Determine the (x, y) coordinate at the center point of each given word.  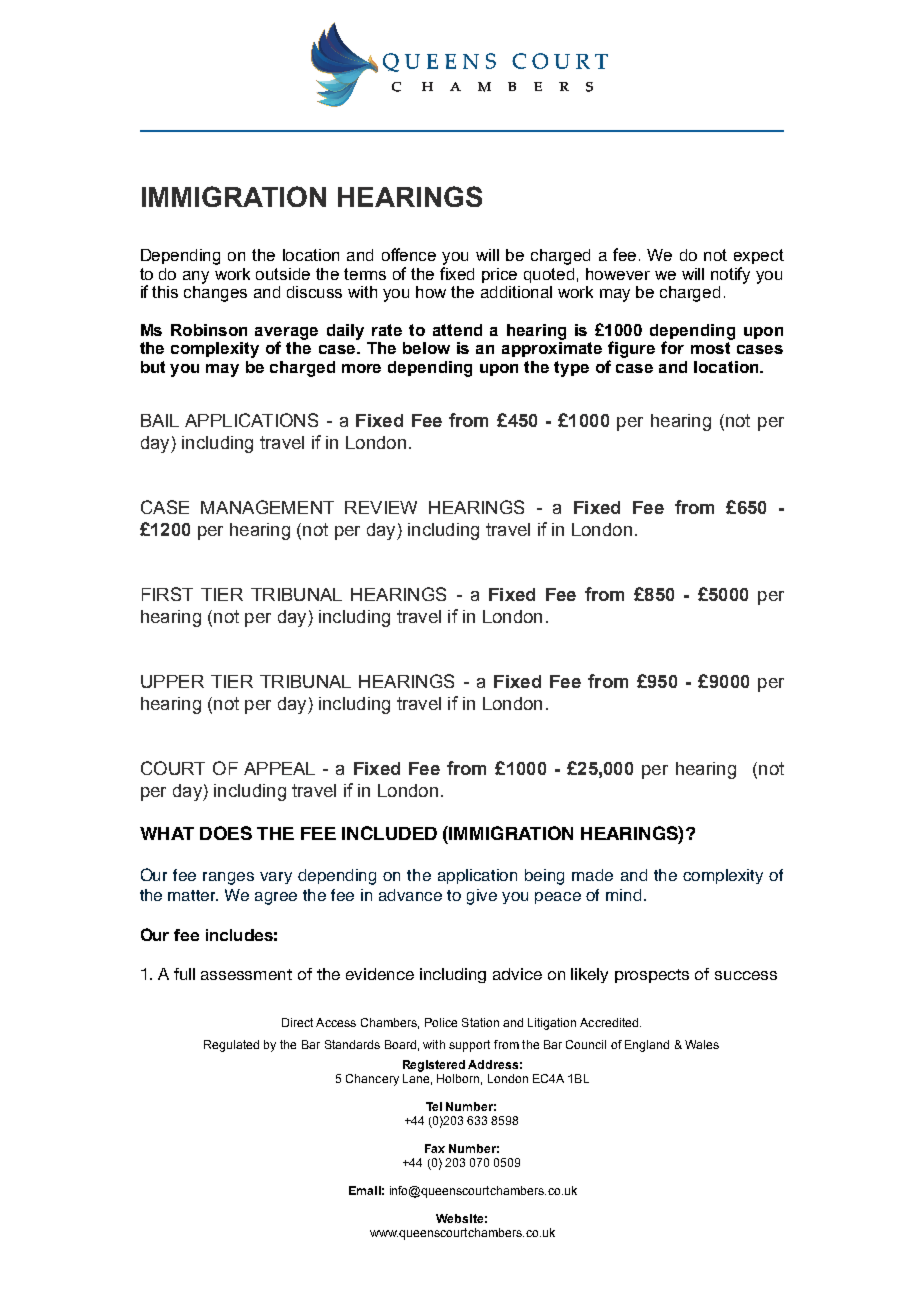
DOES (226, 833)
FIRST (167, 594)
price (499, 275)
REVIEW (381, 507)
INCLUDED (389, 833)
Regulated (231, 1046)
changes (215, 294)
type (571, 369)
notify (730, 275)
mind (623, 895)
